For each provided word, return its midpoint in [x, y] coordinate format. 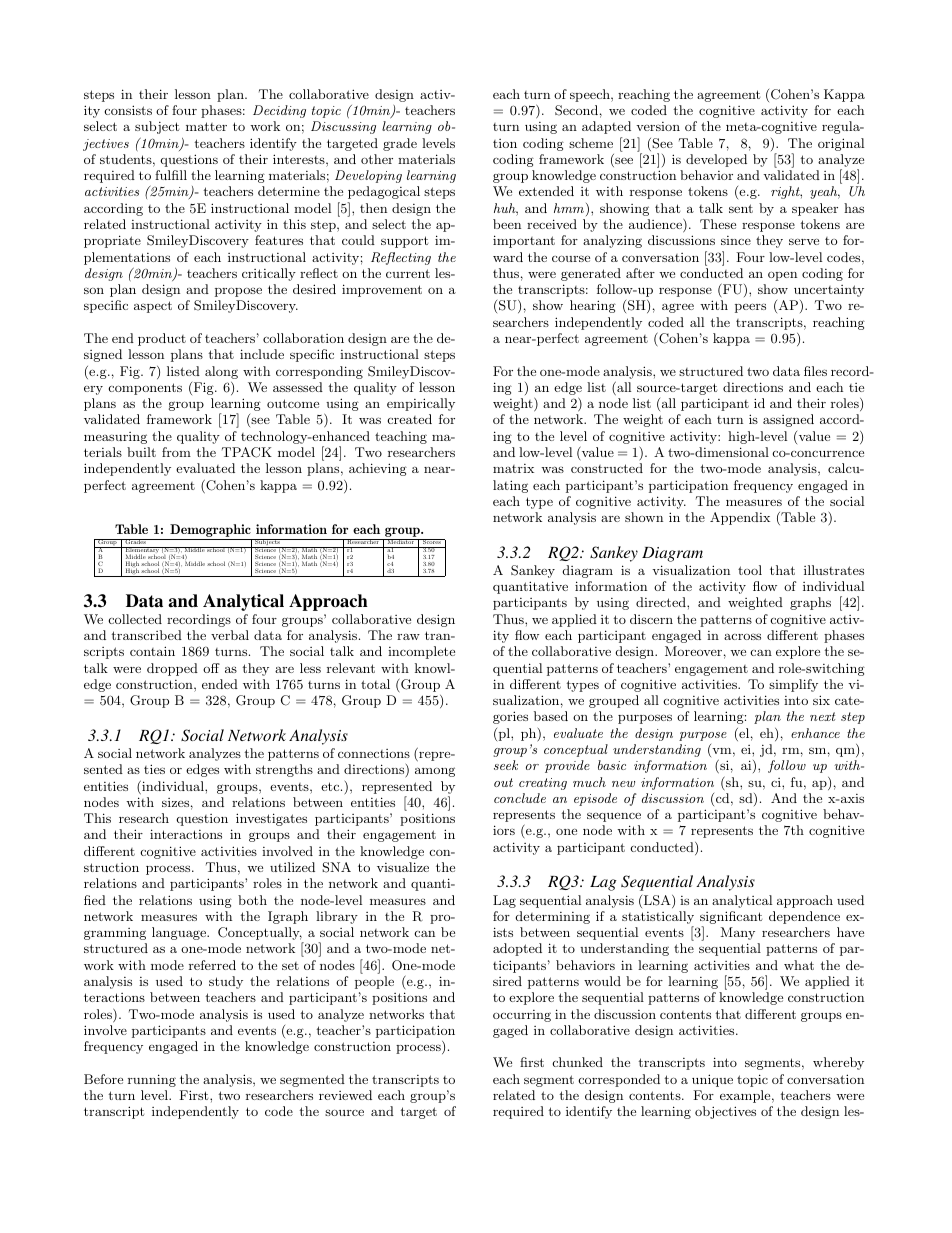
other [377, 159]
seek [506, 765]
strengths [284, 770]
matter [206, 126]
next [822, 716]
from [176, 452]
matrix [513, 468]
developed [716, 160]
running [152, 1080]
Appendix [740, 518]
